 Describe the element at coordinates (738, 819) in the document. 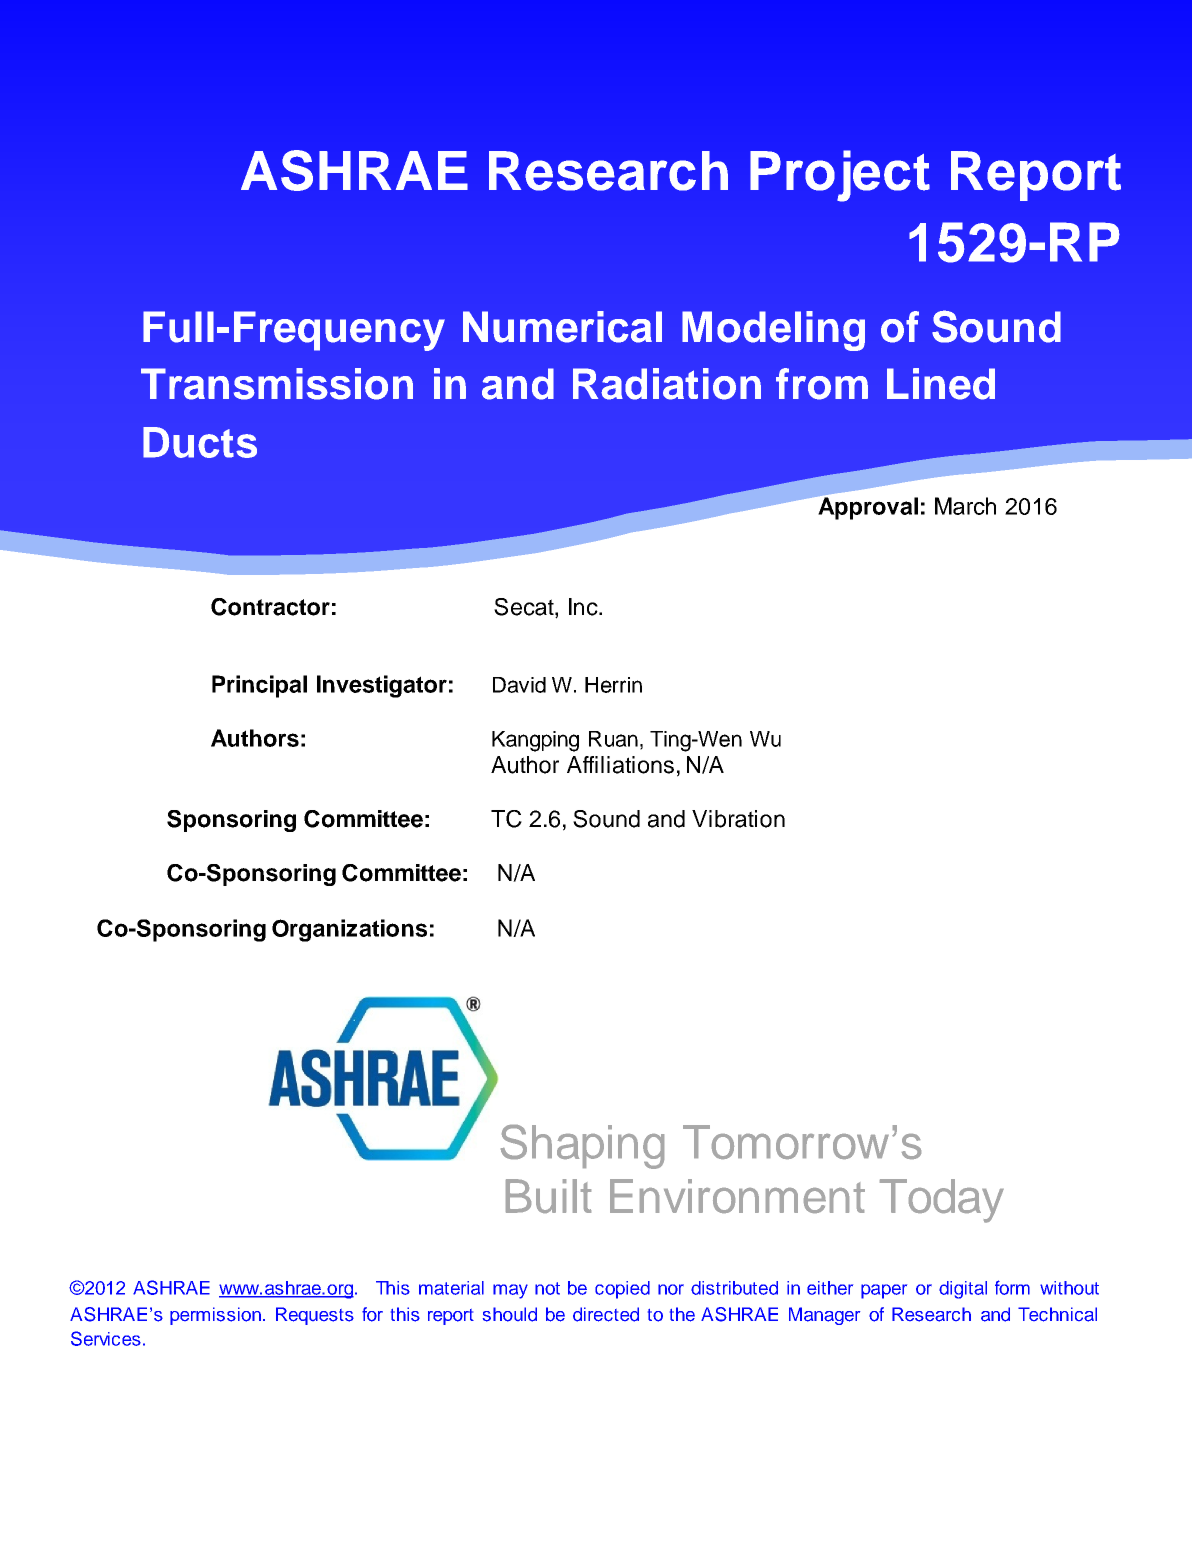

I see `Vibration` at that location.
